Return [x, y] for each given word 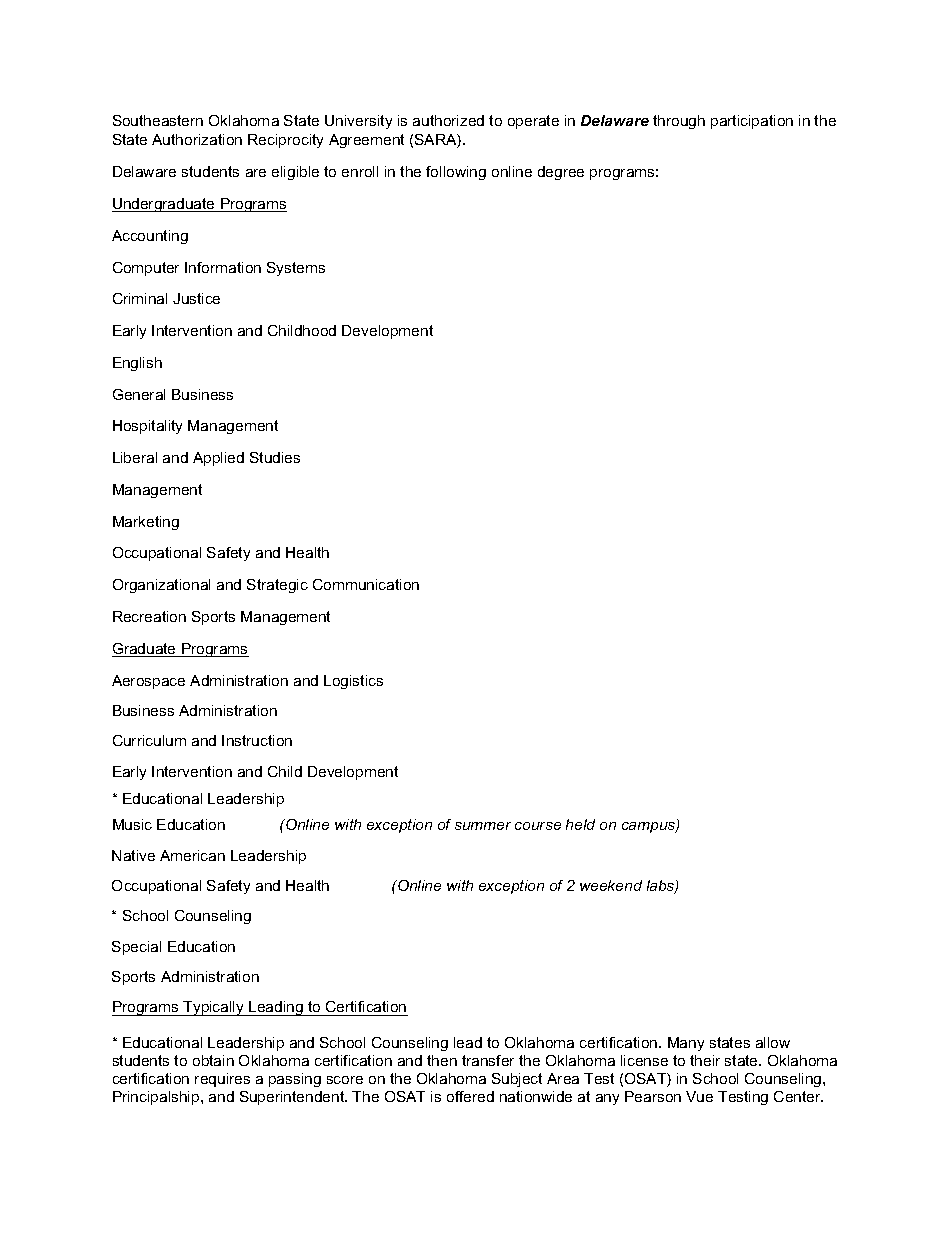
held [580, 824]
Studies [275, 457]
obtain [213, 1060]
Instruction [257, 740]
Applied [218, 459]
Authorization [197, 139]
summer [483, 826]
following [456, 173]
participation [752, 122]
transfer [488, 1060]
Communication [366, 584]
